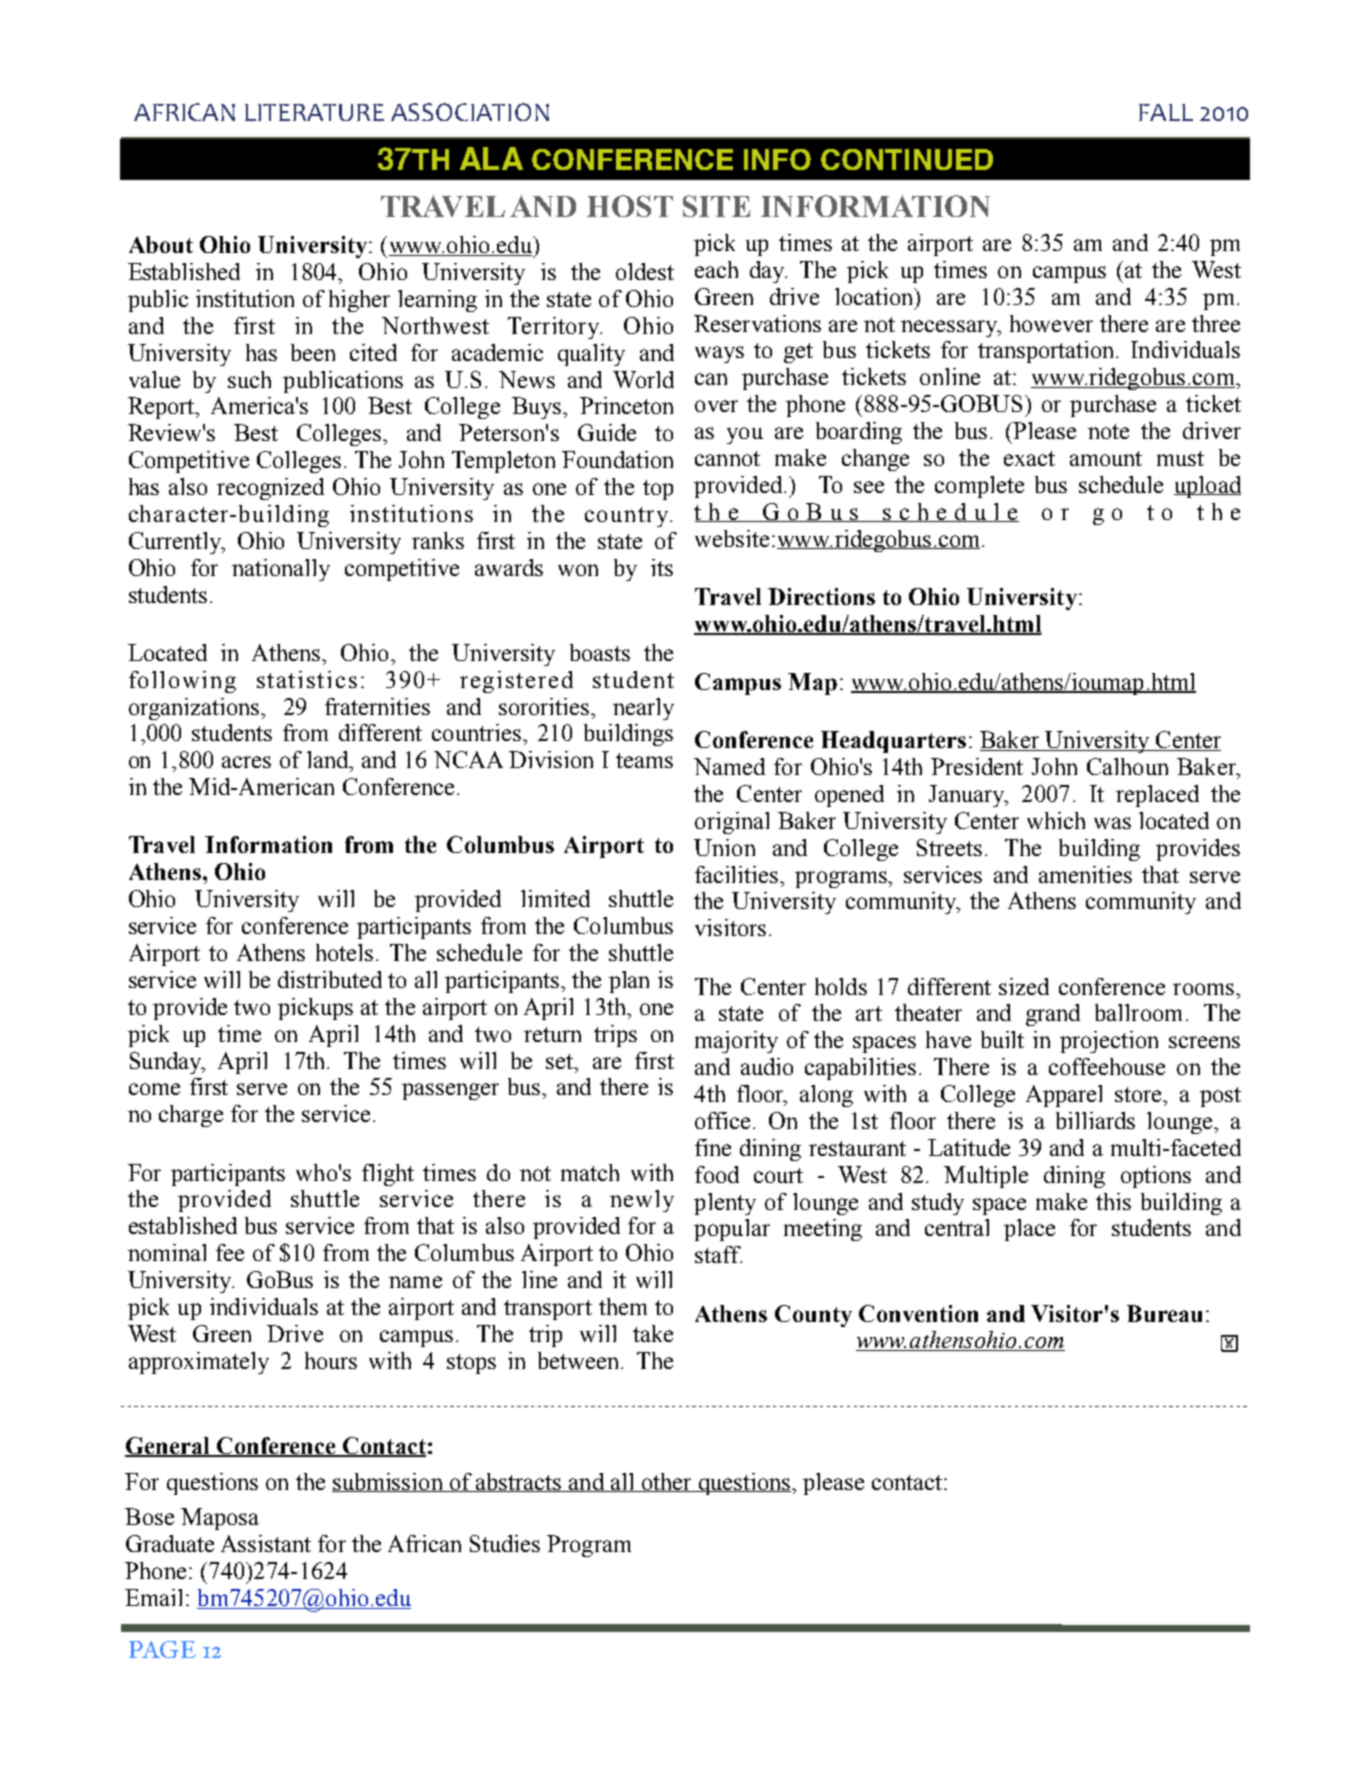  What do you see at coordinates (1085, 874) in the document?
I see `amenities` at bounding box center [1085, 874].
